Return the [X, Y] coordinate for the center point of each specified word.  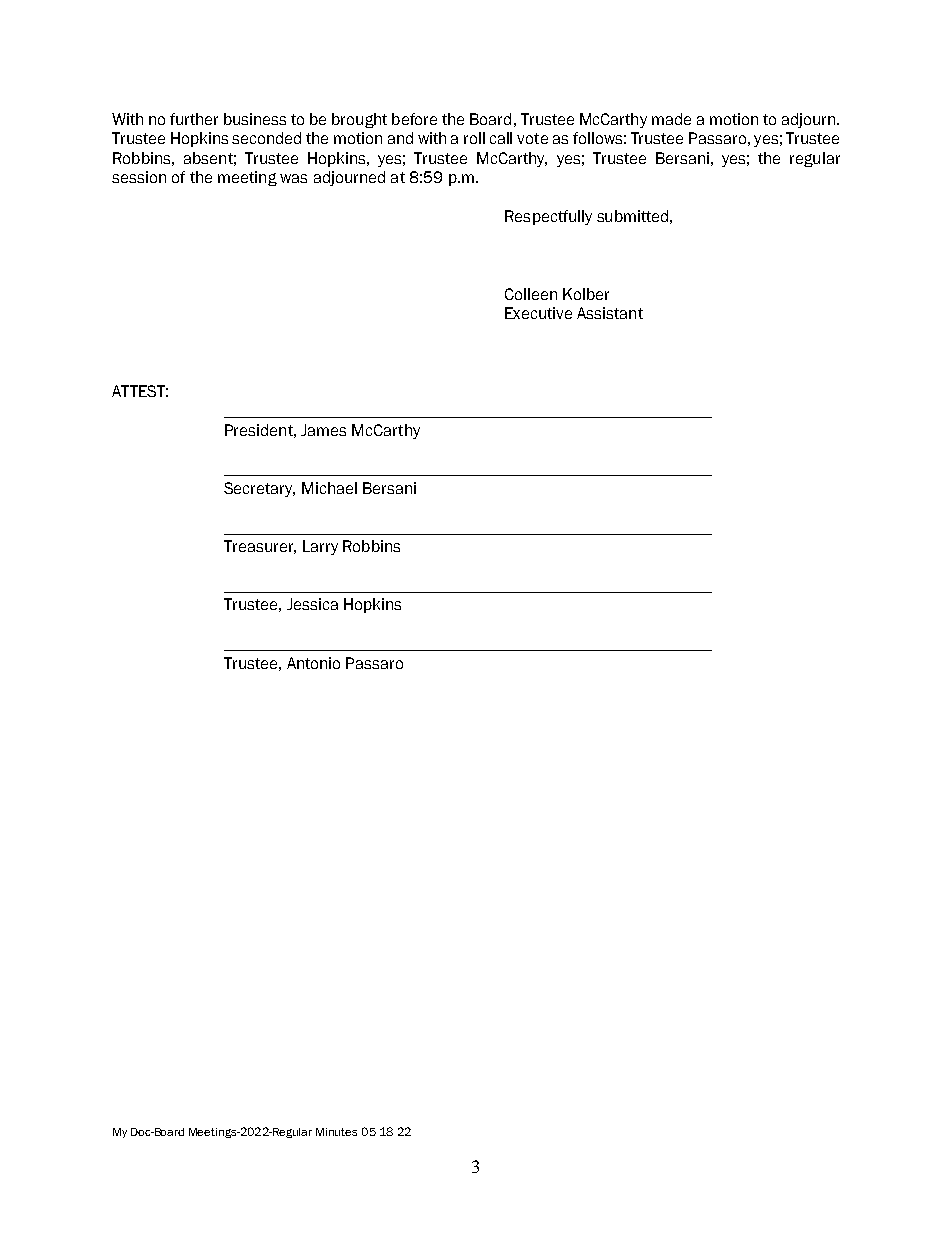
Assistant [610, 313]
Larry [320, 547]
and [400, 138]
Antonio [313, 663]
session [139, 177]
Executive [538, 313]
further [194, 119]
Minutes [336, 1132]
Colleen [531, 294]
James [323, 430]
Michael [329, 488]
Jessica [312, 604]
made [671, 119]
